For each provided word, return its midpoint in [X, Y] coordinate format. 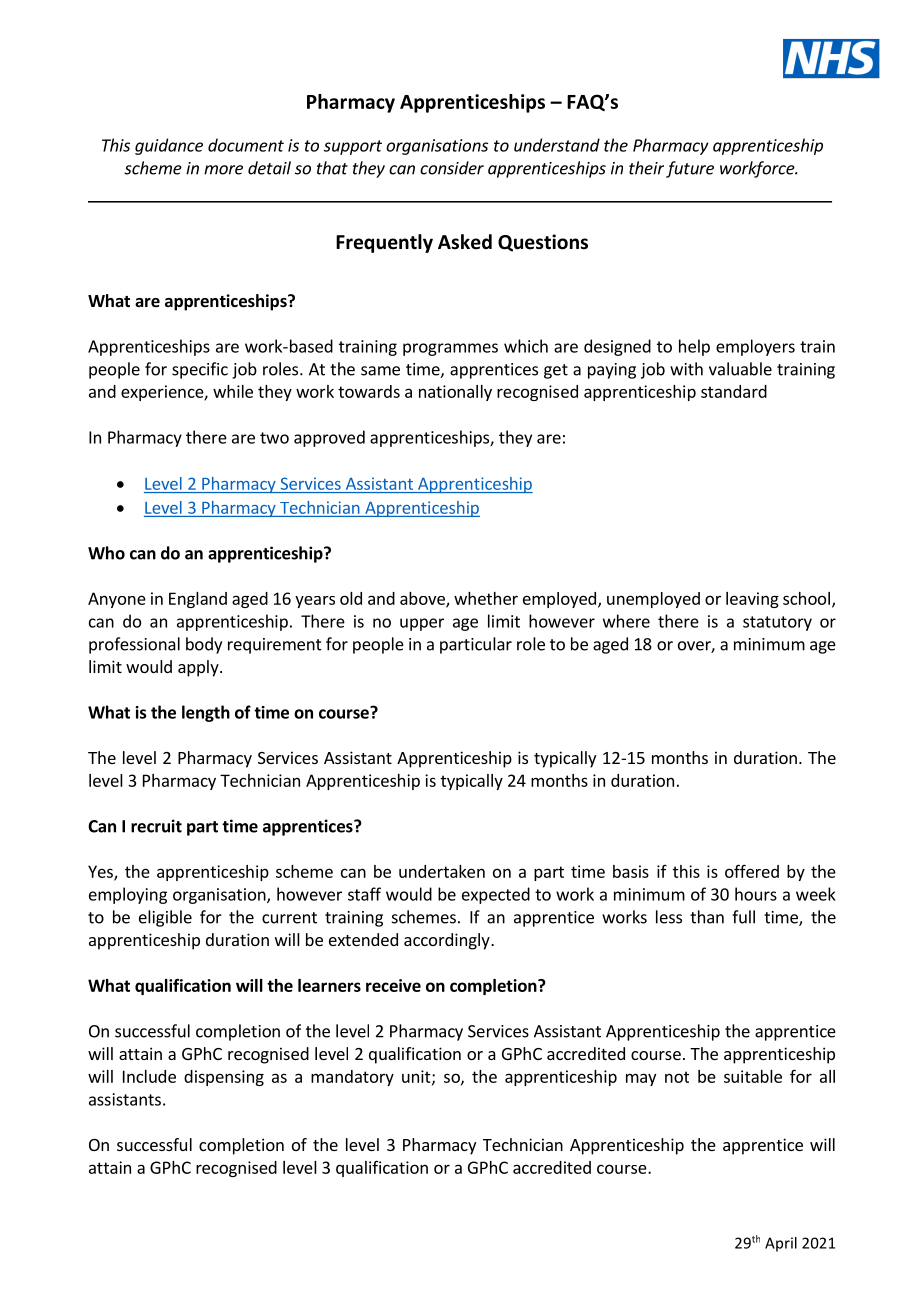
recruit [156, 826]
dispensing [224, 1078]
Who [106, 553]
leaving [752, 600]
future [690, 169]
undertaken [442, 871]
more [223, 170]
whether [486, 598]
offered [752, 871]
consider [452, 168]
